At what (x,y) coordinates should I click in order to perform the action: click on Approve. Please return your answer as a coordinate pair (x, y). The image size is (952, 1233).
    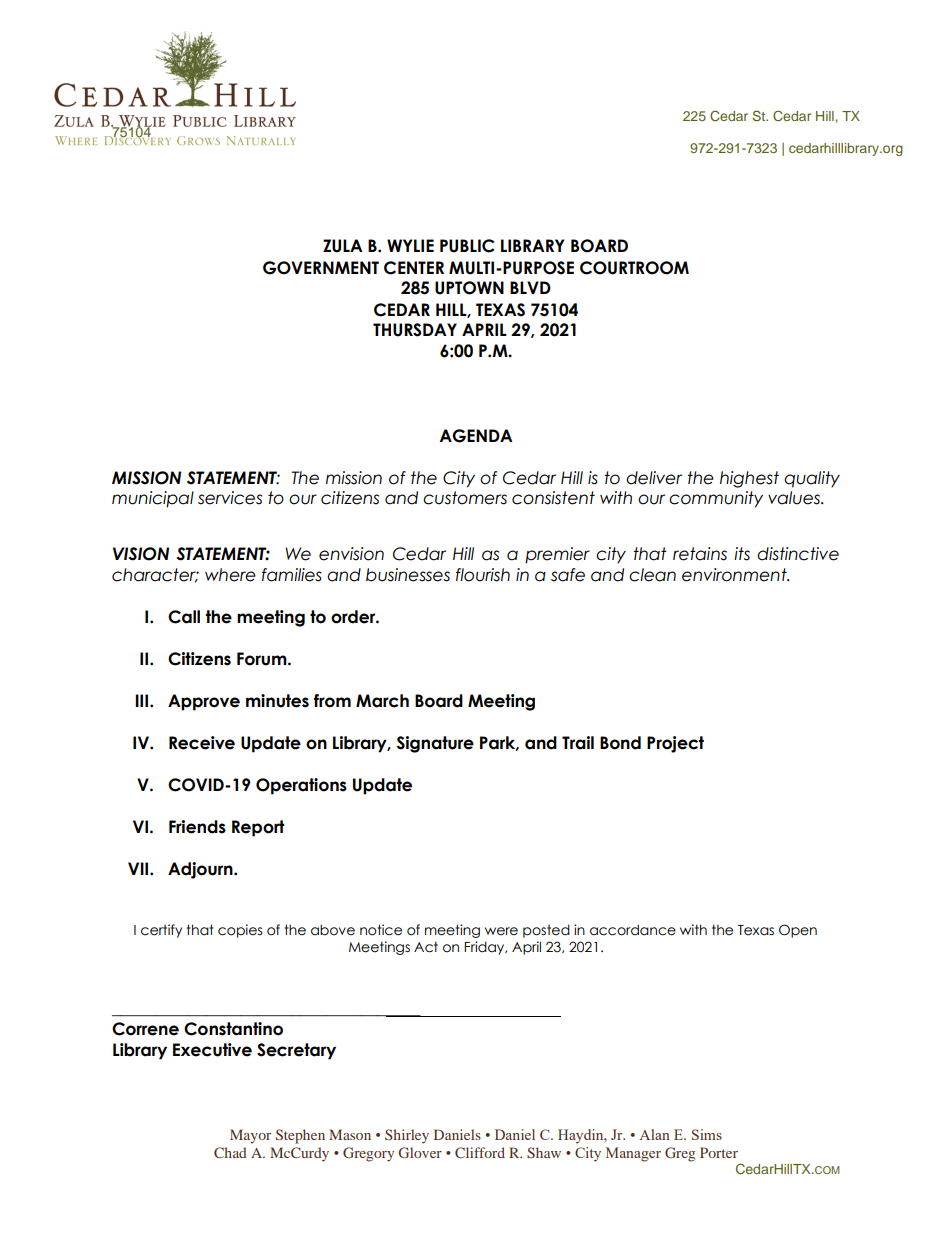
    Looking at the image, I should click on (204, 702).
